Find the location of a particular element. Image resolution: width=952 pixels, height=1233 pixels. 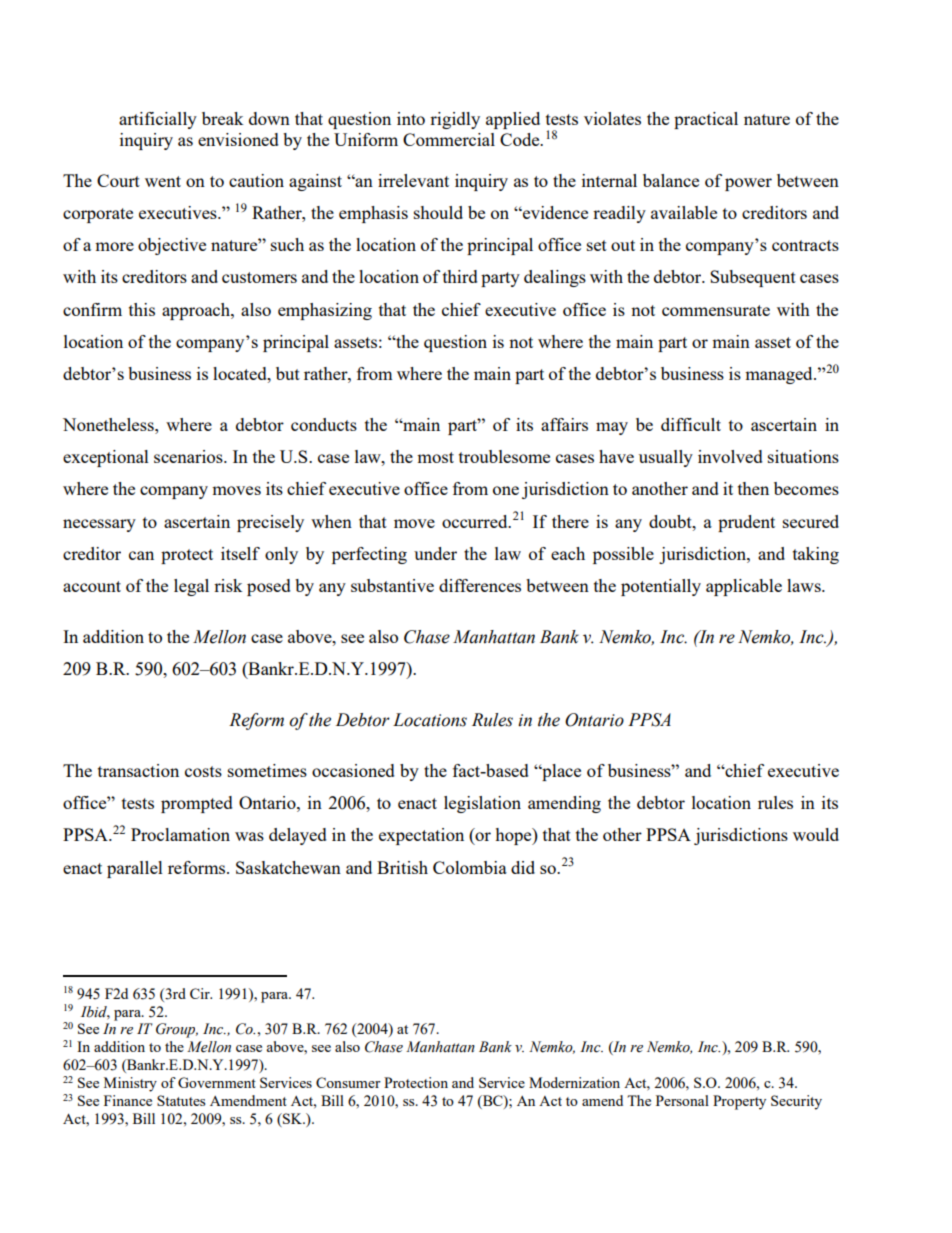

scenarios is located at coordinates (189, 456).
